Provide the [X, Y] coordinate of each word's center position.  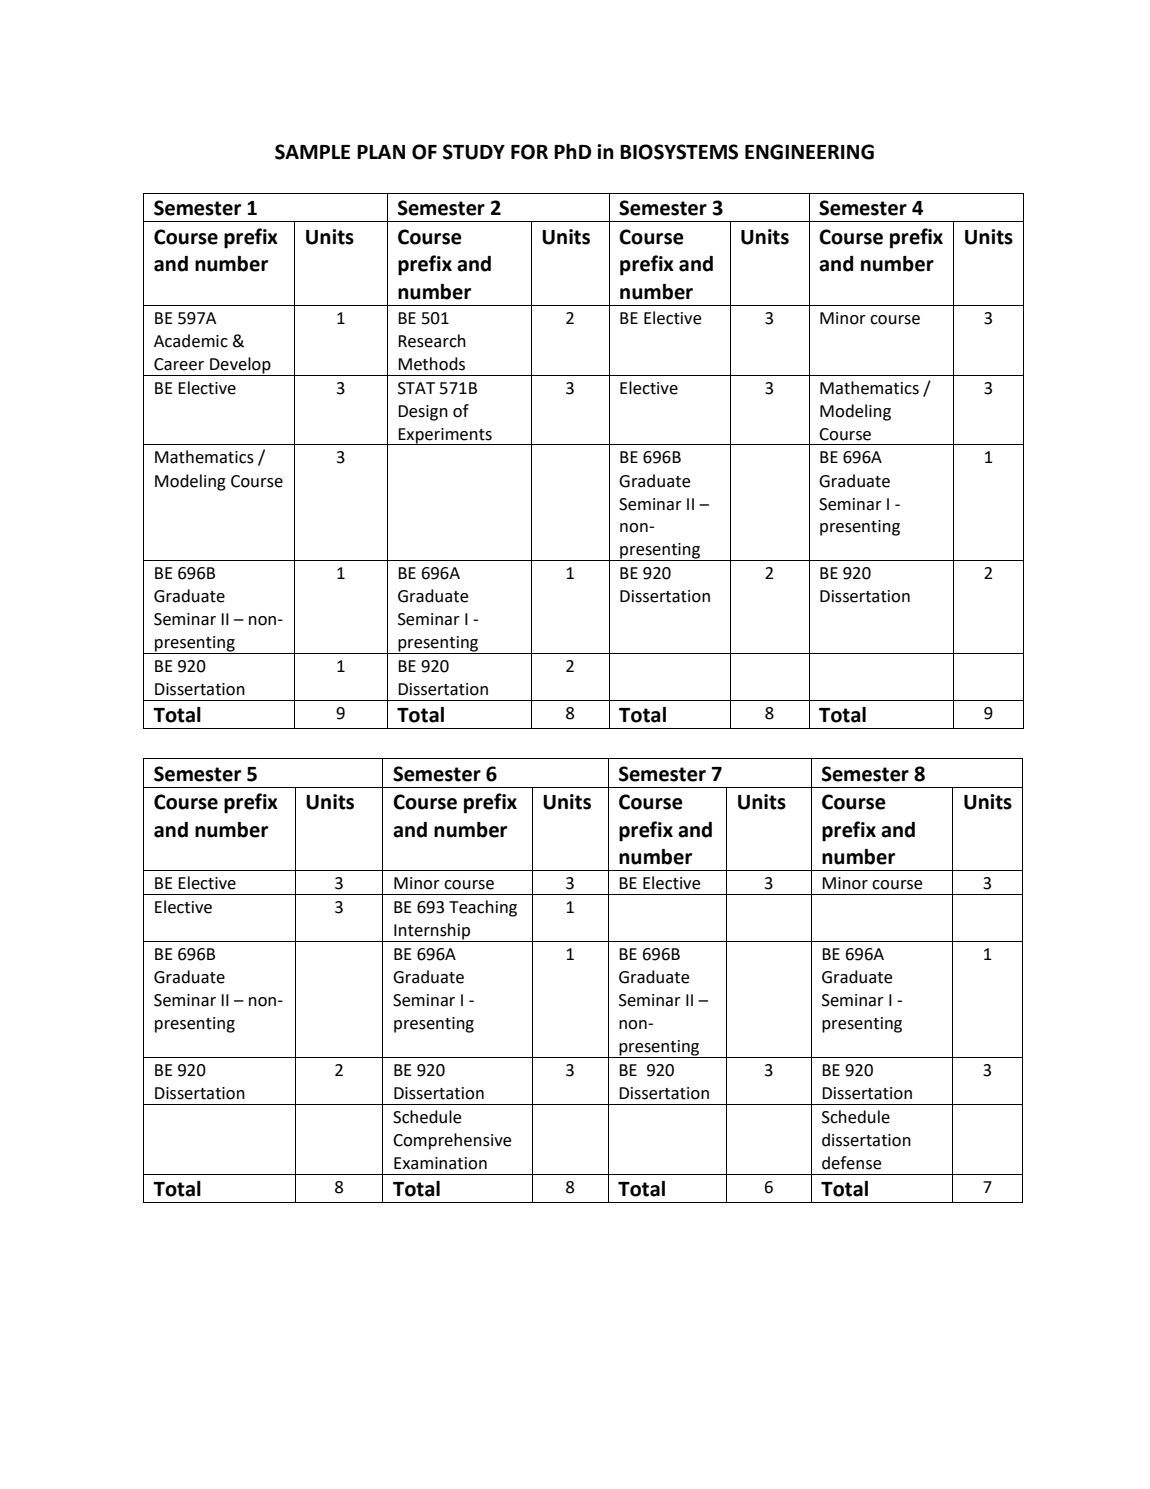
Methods [431, 364]
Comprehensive [452, 1141]
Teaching [483, 908]
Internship [432, 932]
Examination [440, 1163]
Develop [240, 366]
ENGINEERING [809, 152]
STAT [416, 388]
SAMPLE [312, 152]
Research [432, 341]
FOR [529, 152]
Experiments [445, 436]
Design [423, 413]
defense [851, 1163]
